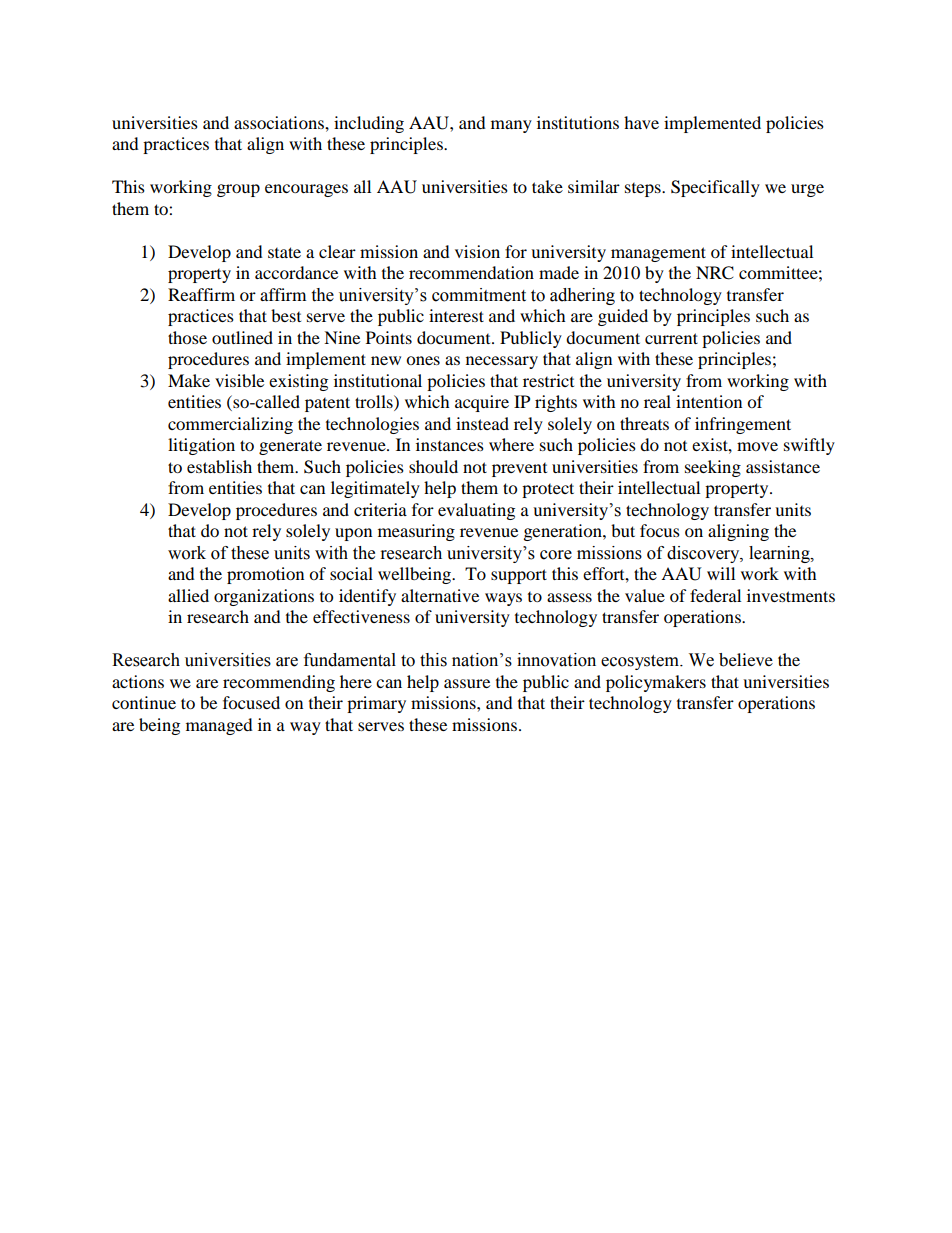 The image size is (952, 1233). I want to click on managed, so click(219, 726).
